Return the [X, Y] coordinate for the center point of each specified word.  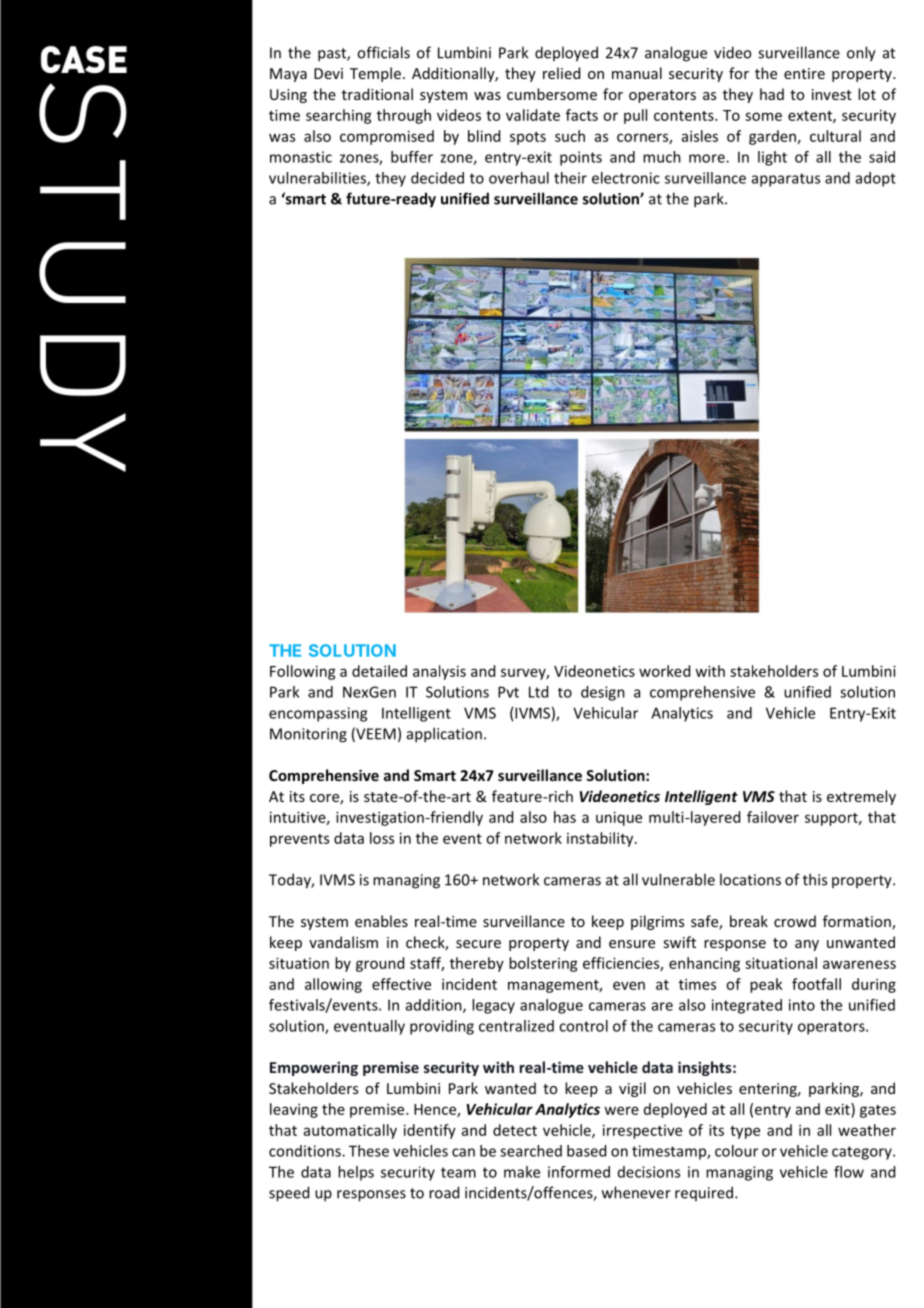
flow [849, 1172]
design [603, 693]
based [586, 1151]
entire [804, 73]
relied [561, 73]
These [369, 1151]
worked [664, 671]
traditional [377, 94]
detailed [379, 671]
